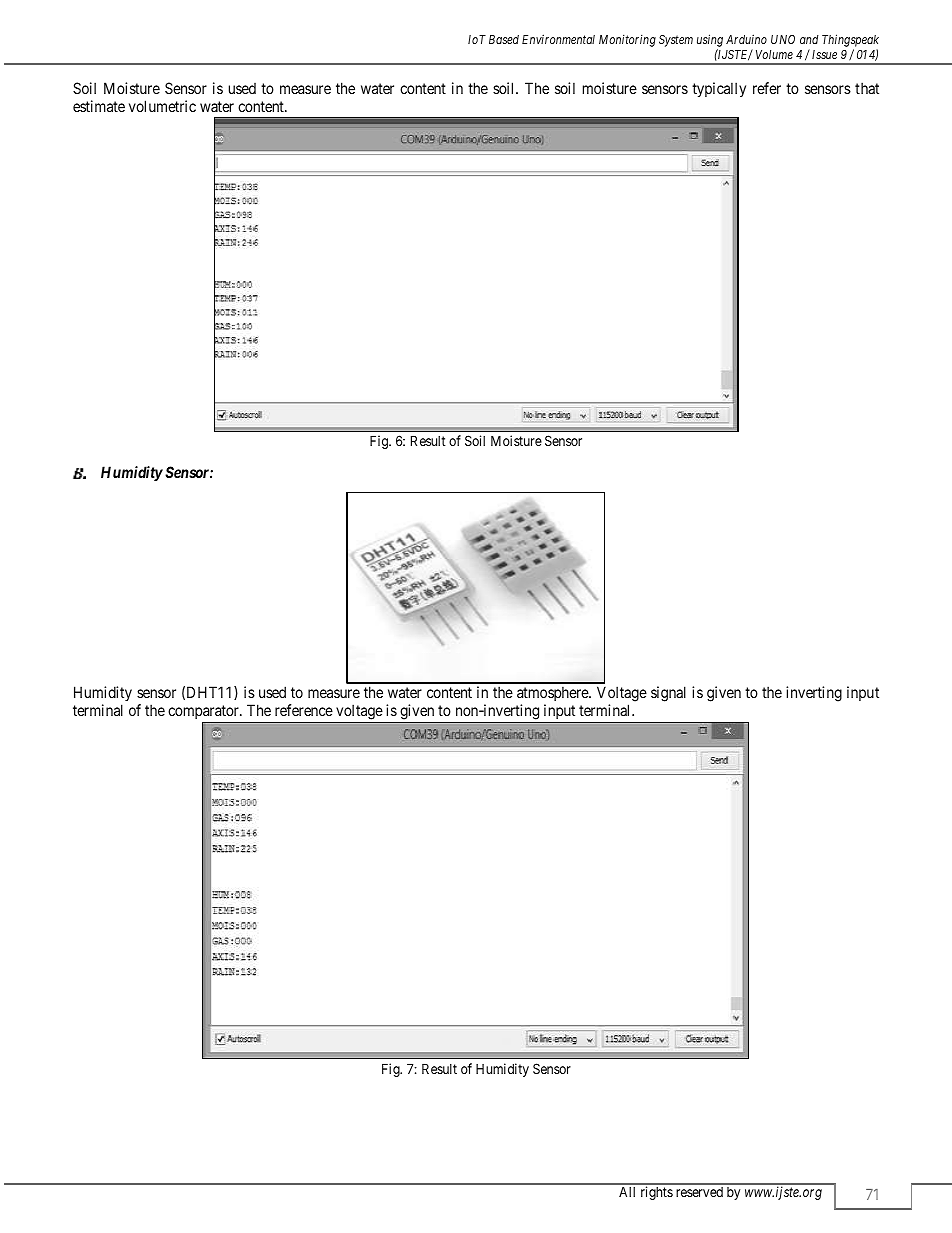  Describe the element at coordinates (668, 694) in the screenshot. I see `signal` at that location.
